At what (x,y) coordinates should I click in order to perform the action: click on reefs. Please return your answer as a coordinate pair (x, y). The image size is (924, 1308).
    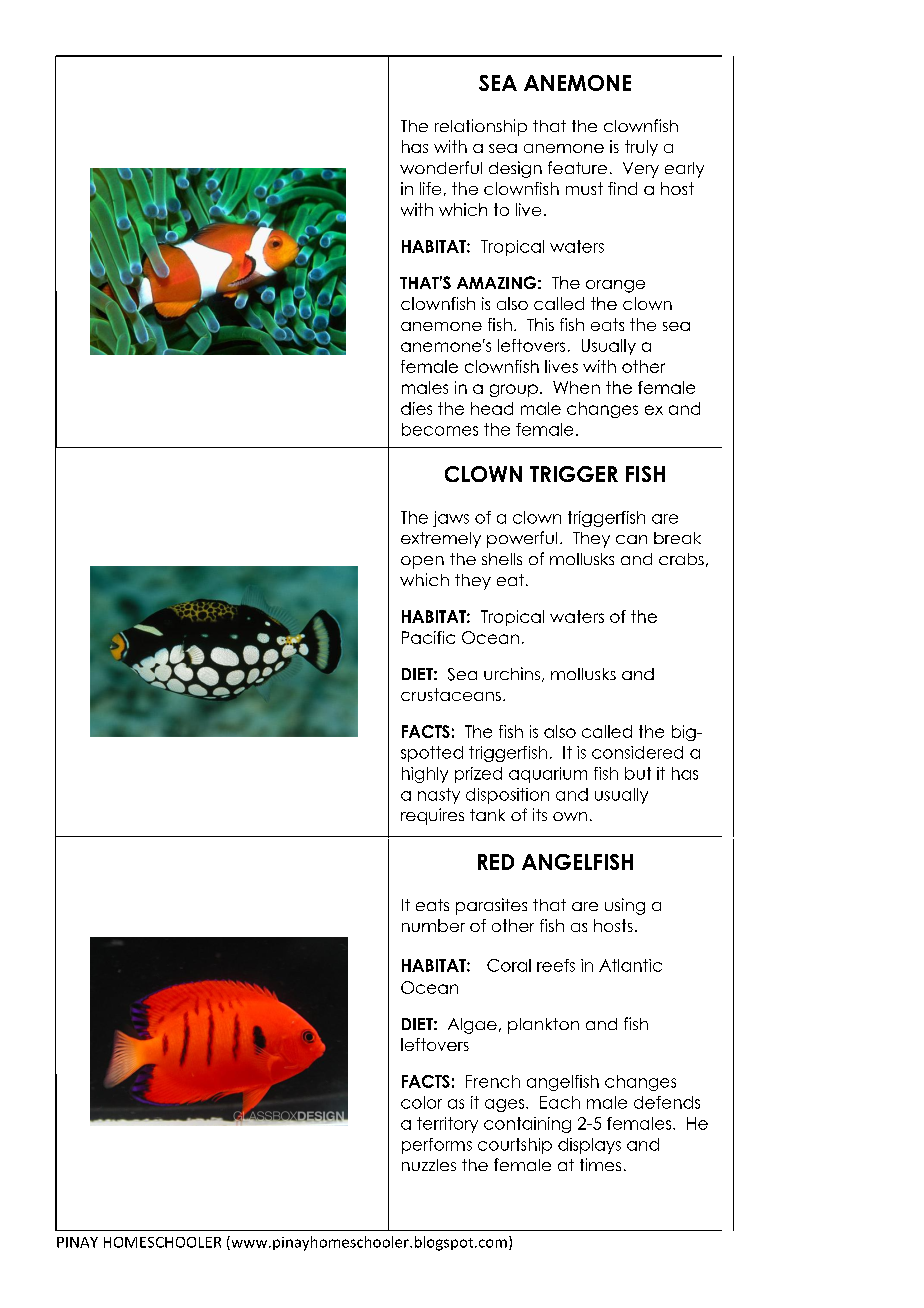
    Looking at the image, I should click on (556, 965).
